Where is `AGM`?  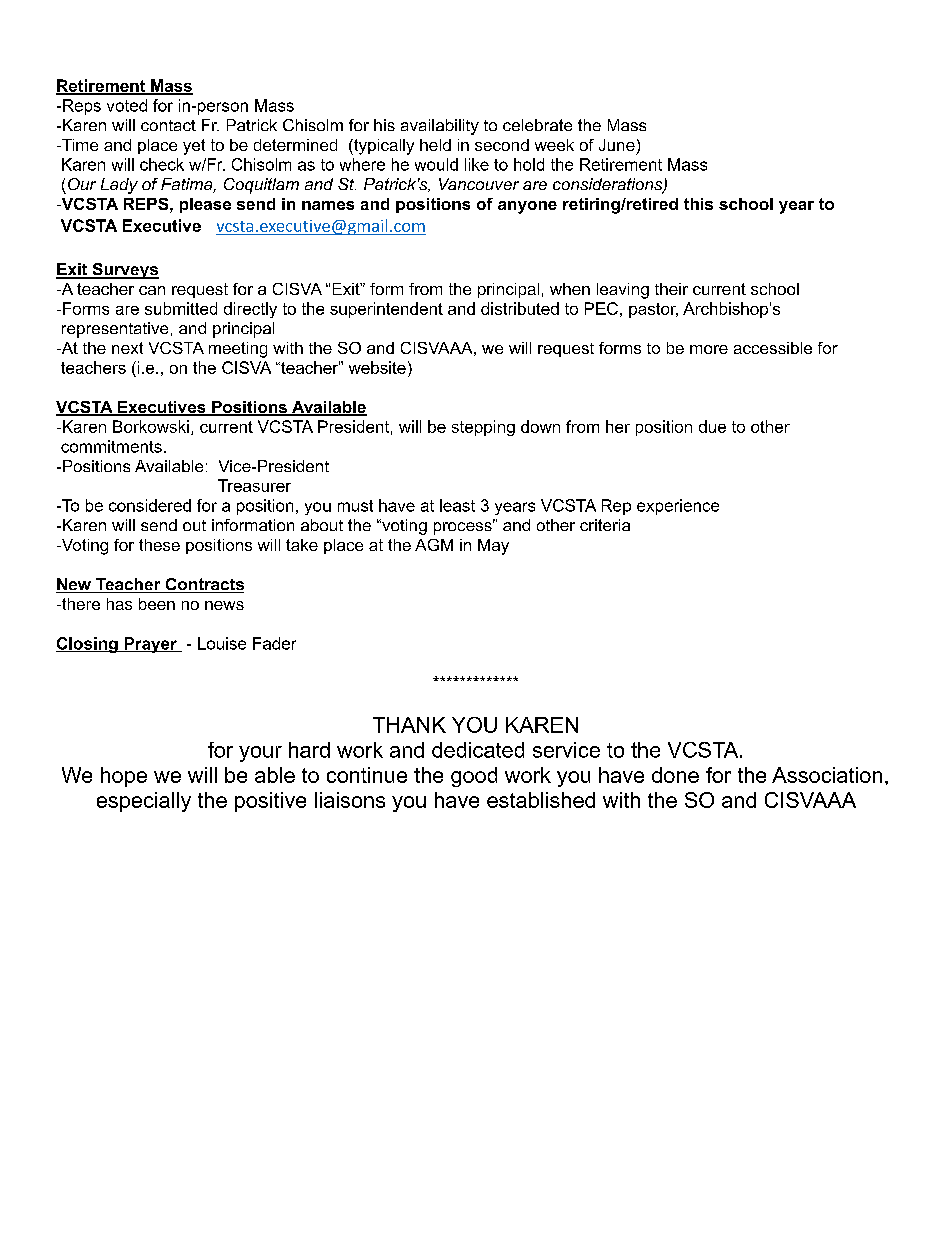
AGM is located at coordinates (434, 545).
